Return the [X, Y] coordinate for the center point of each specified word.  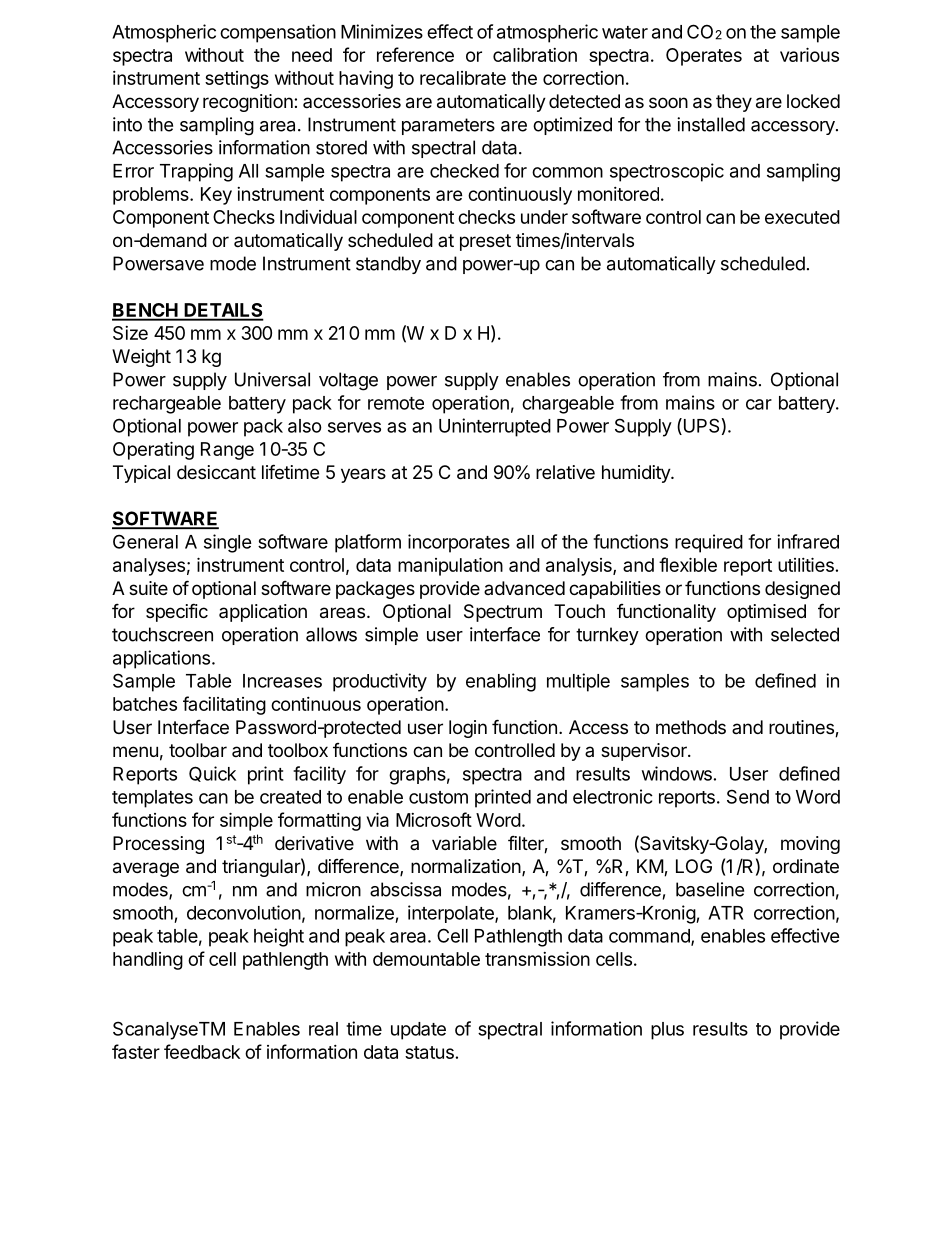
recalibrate [463, 78]
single [228, 543]
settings [237, 80]
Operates [704, 57]
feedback [202, 1051]
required [709, 543]
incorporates [459, 543]
